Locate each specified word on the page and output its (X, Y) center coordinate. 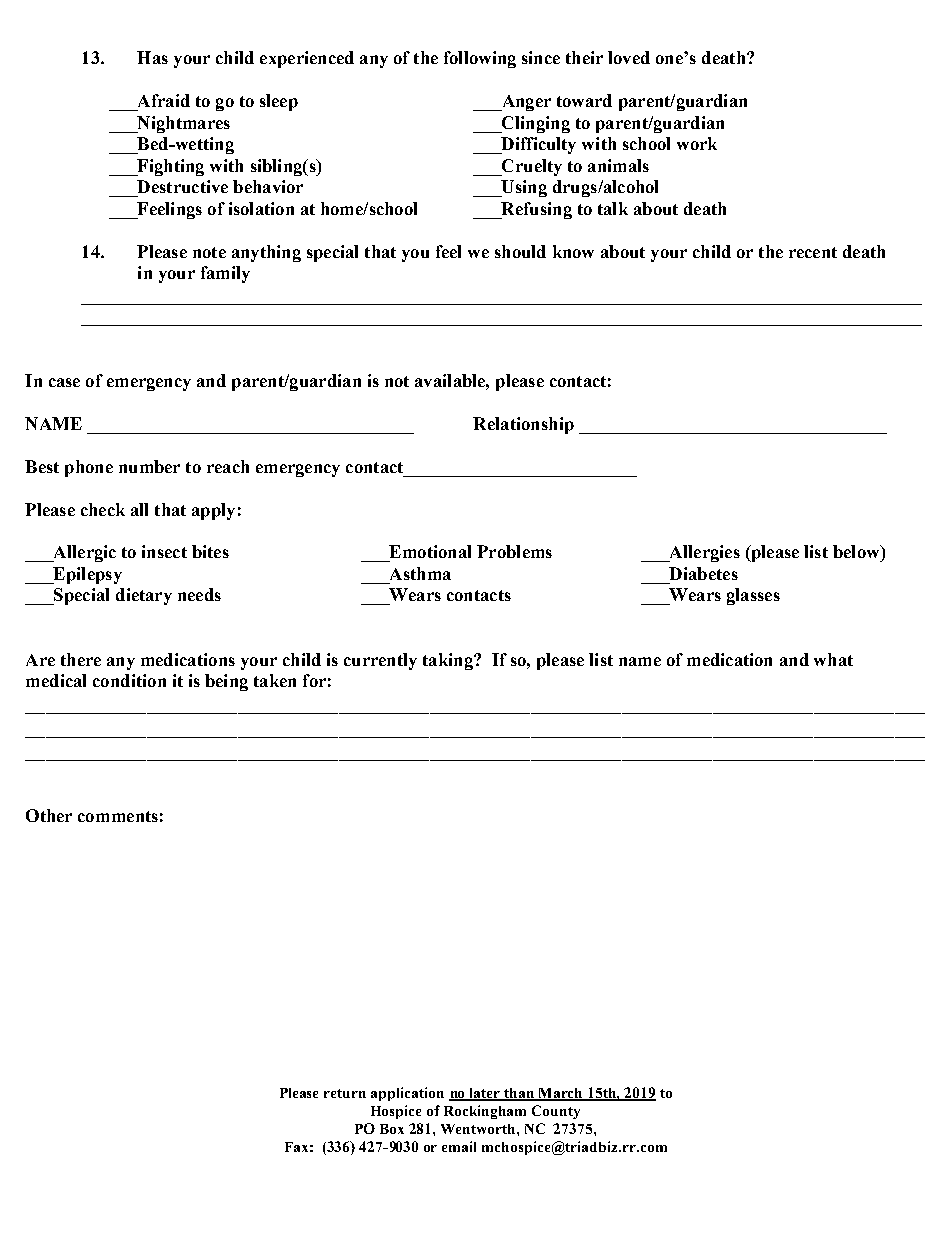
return (345, 1093)
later (485, 1094)
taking (449, 661)
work (697, 143)
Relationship (523, 425)
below (857, 551)
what (833, 659)
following (480, 59)
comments (118, 816)
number (149, 466)
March (561, 1094)
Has (152, 57)
